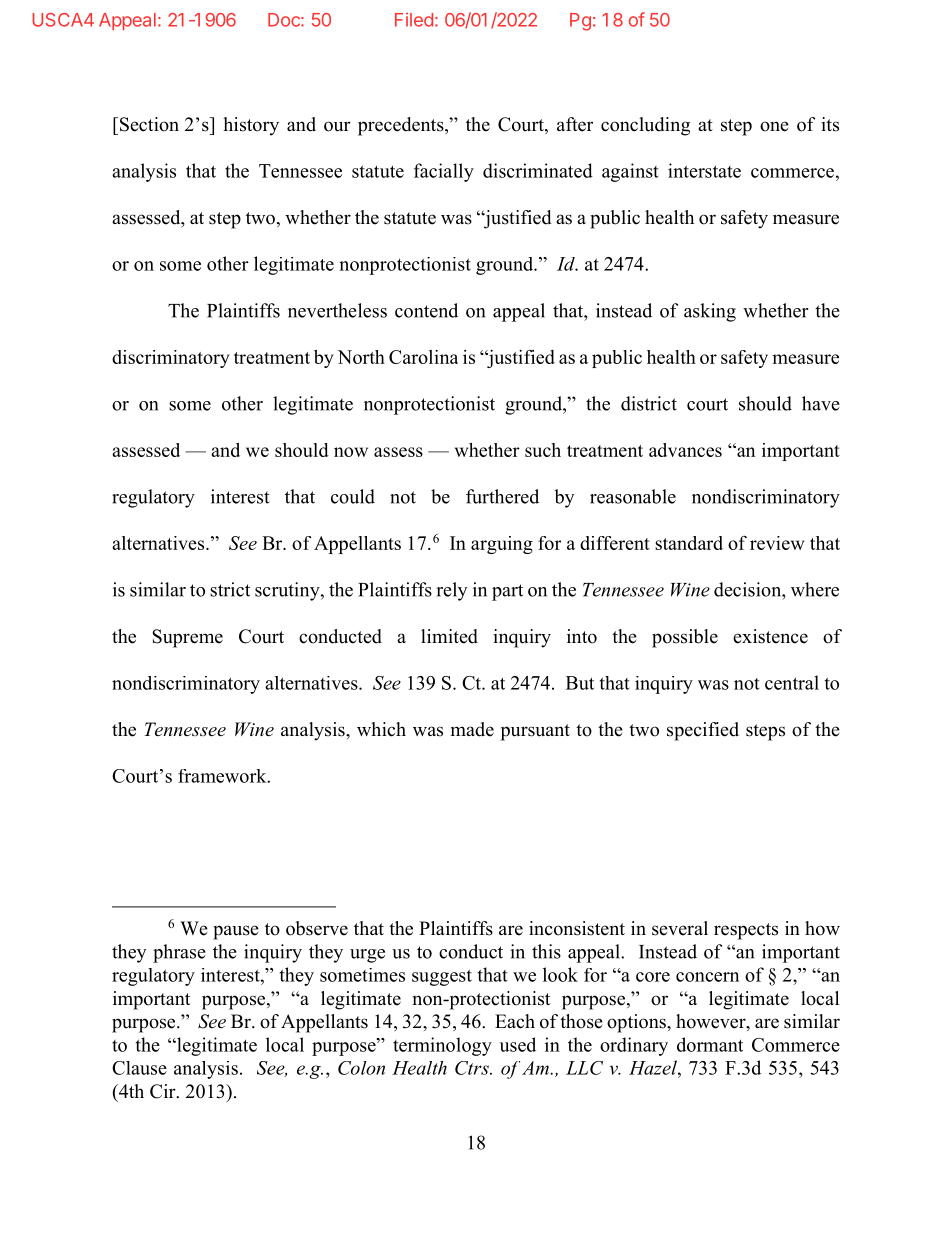  What do you see at coordinates (187, 638) in the image?
I see `Supreme` at bounding box center [187, 638].
